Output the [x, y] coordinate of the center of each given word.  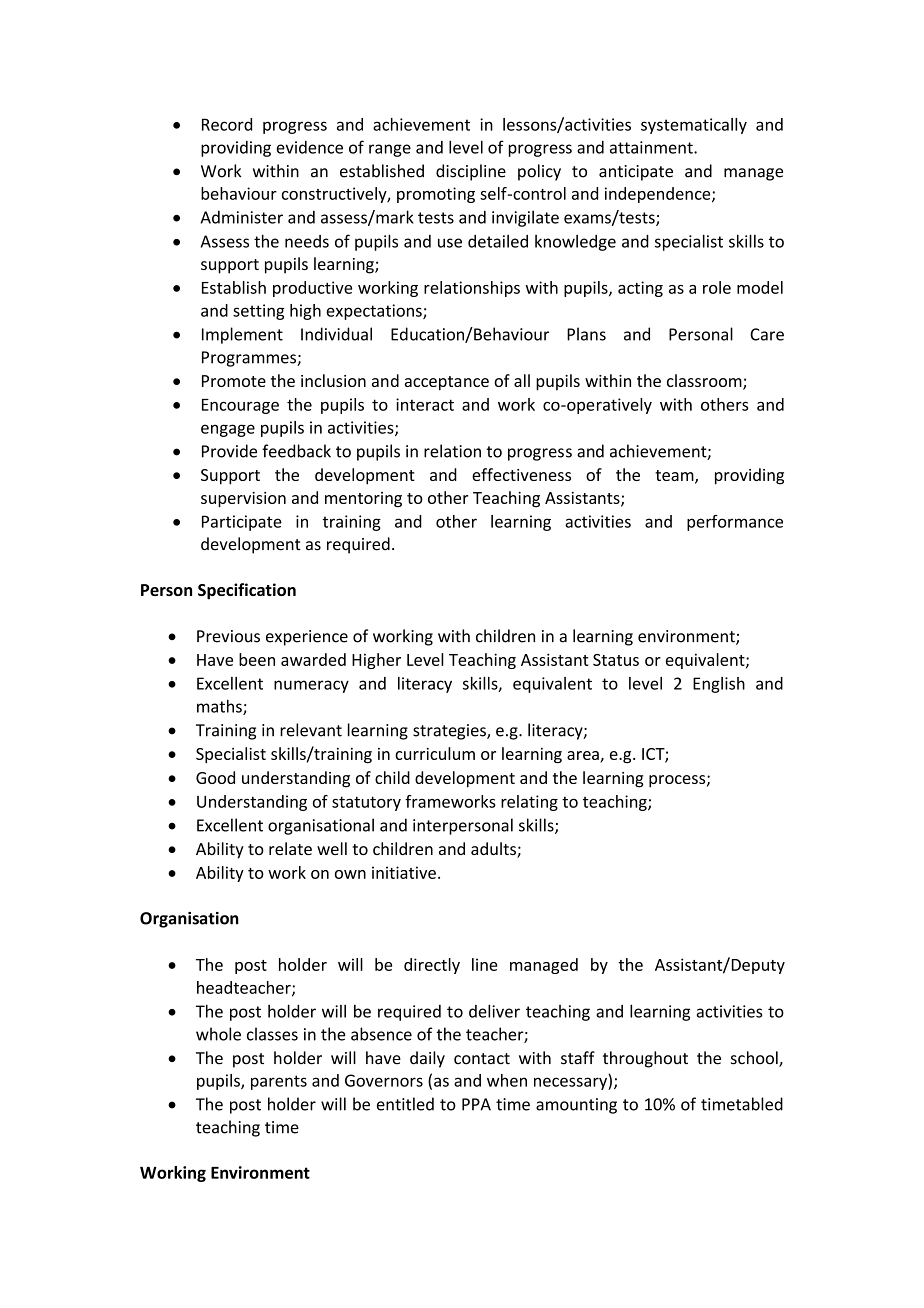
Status [616, 660]
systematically [694, 126]
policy [539, 172]
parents [279, 1082]
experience [307, 638]
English [719, 685]
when [507, 1080]
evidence [309, 147]
